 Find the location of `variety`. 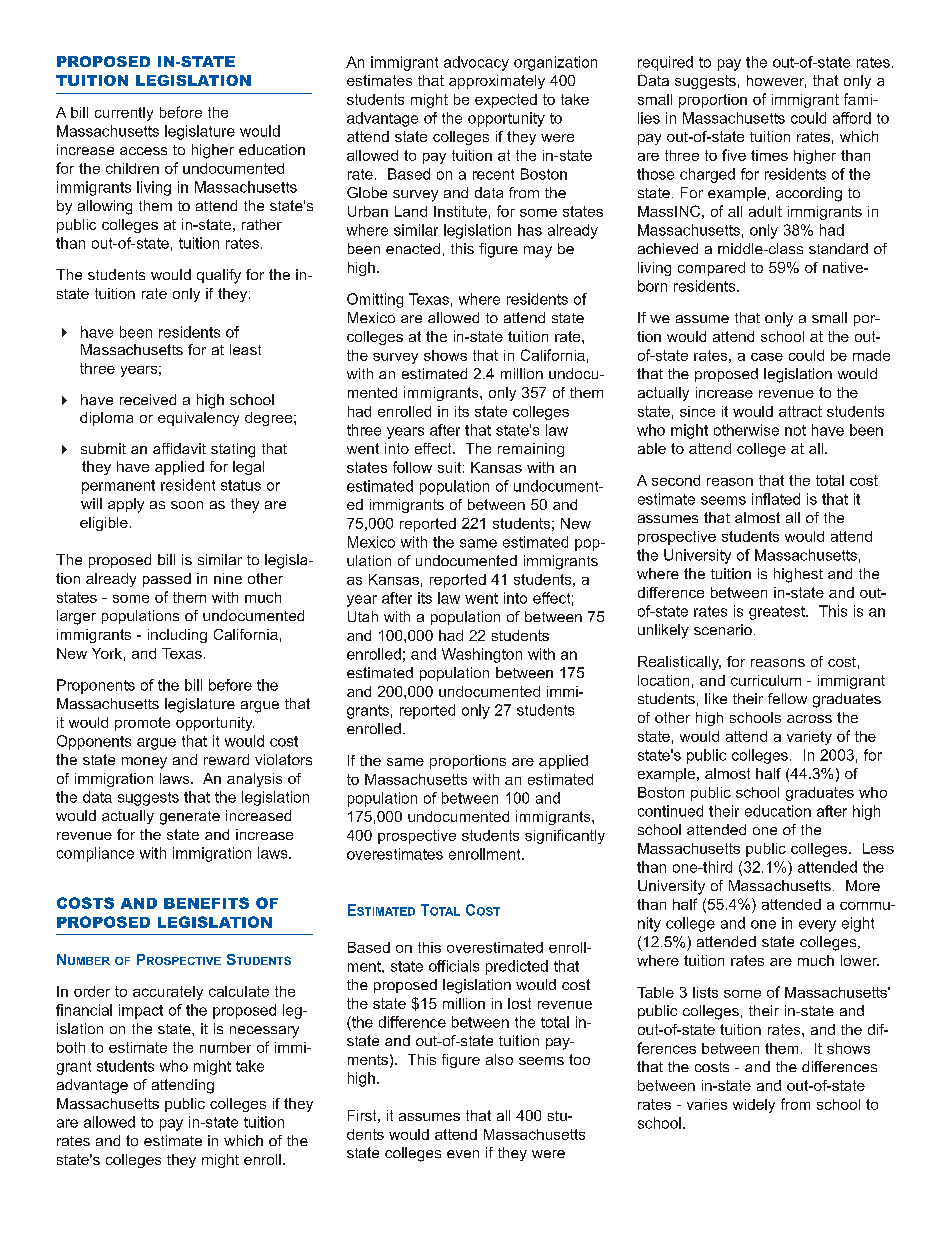

variety is located at coordinates (809, 738).
